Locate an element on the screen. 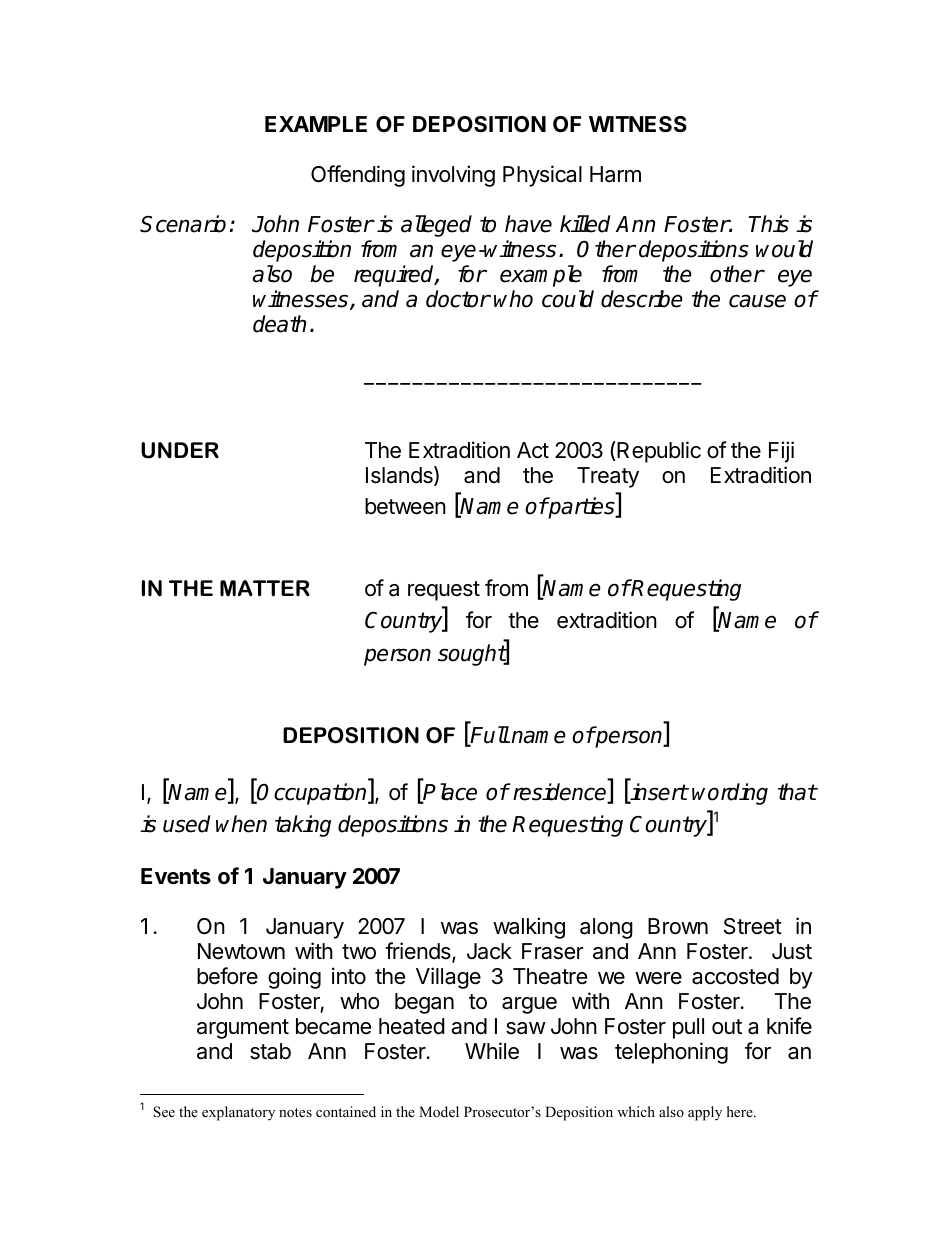 The height and width of the screenshot is (1233, 952). Fiji is located at coordinates (781, 452).
